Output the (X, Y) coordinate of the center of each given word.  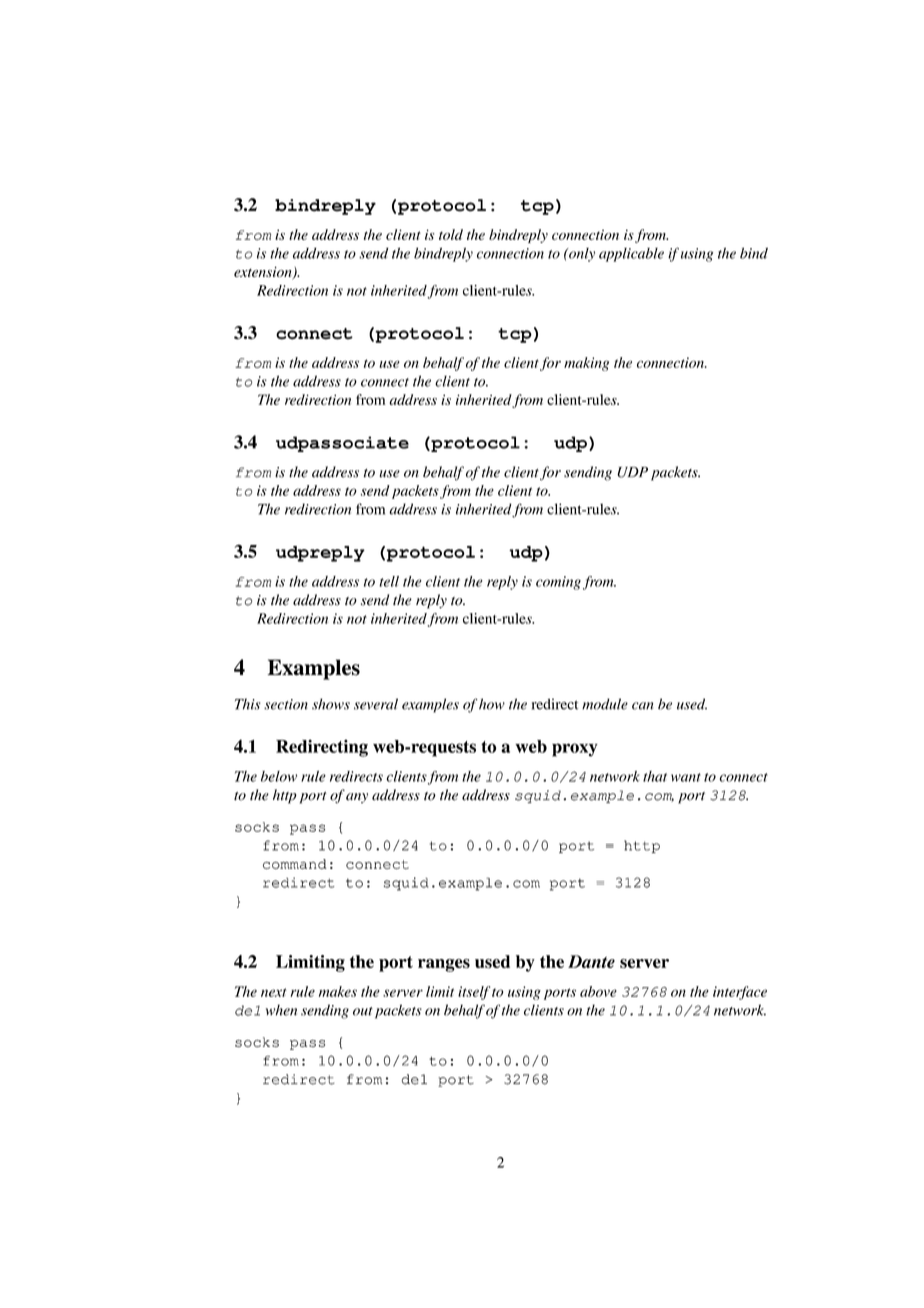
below (279, 776)
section (286, 704)
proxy (575, 750)
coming (558, 583)
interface (740, 993)
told (451, 234)
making (586, 364)
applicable (631, 255)
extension (264, 273)
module (605, 704)
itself (474, 993)
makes (338, 991)
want (686, 777)
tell (389, 581)
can (642, 706)
